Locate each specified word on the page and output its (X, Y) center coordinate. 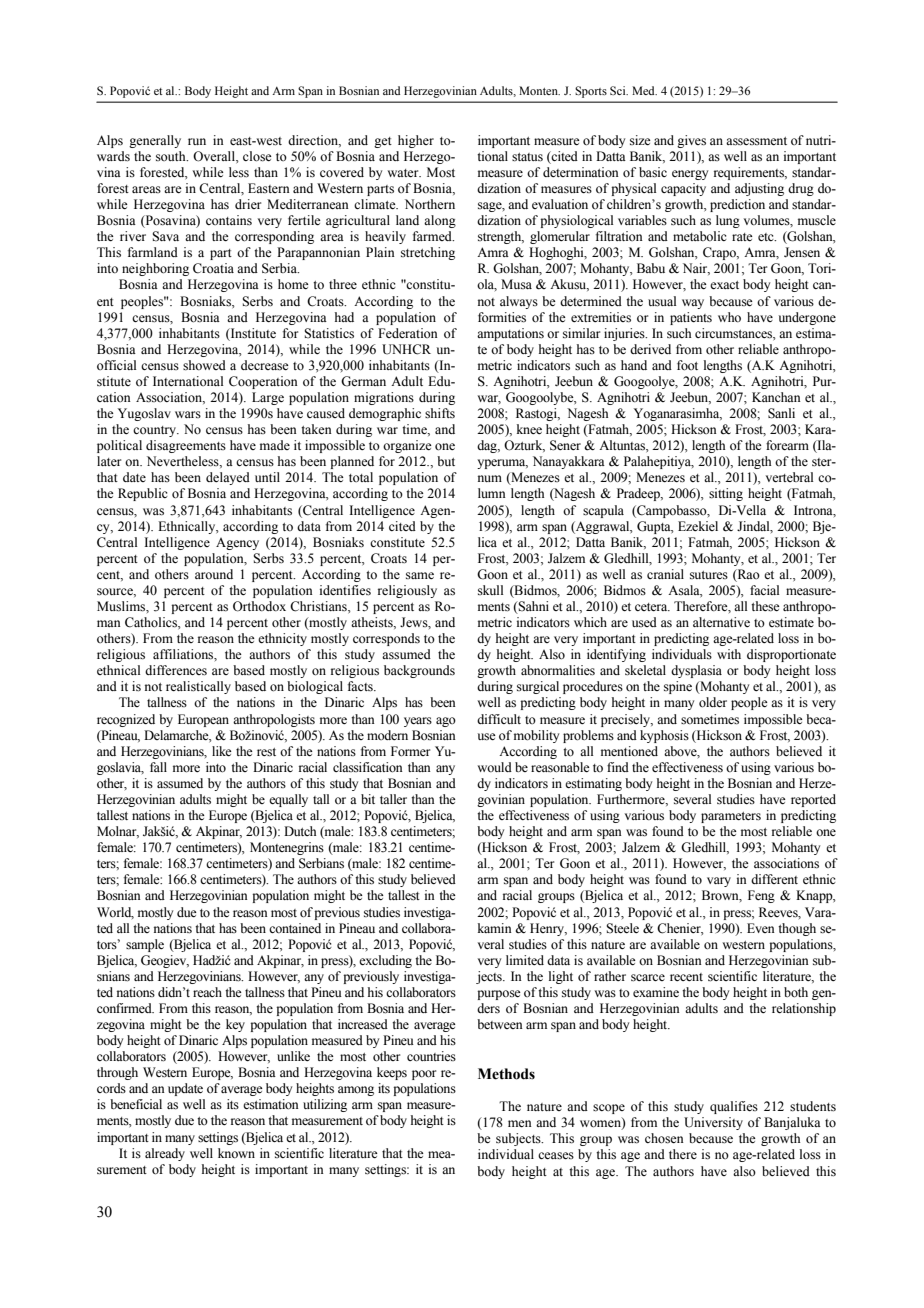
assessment (756, 141)
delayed (228, 478)
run (197, 141)
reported (813, 800)
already (165, 1154)
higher (416, 141)
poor (424, 1075)
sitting (726, 494)
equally (288, 800)
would (494, 767)
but (446, 461)
